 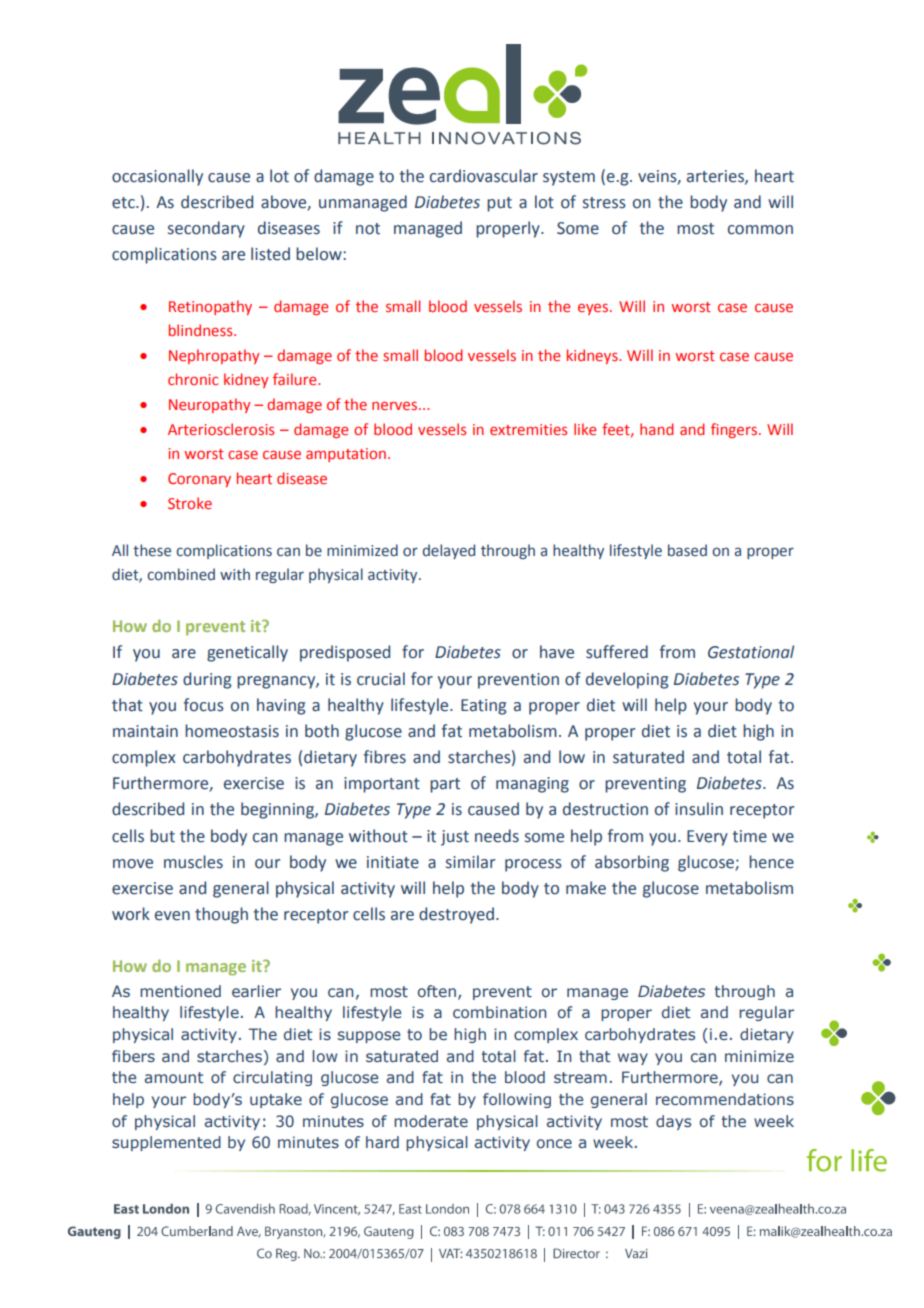 What do you see at coordinates (166, 1143) in the screenshot?
I see `supplemented` at bounding box center [166, 1143].
